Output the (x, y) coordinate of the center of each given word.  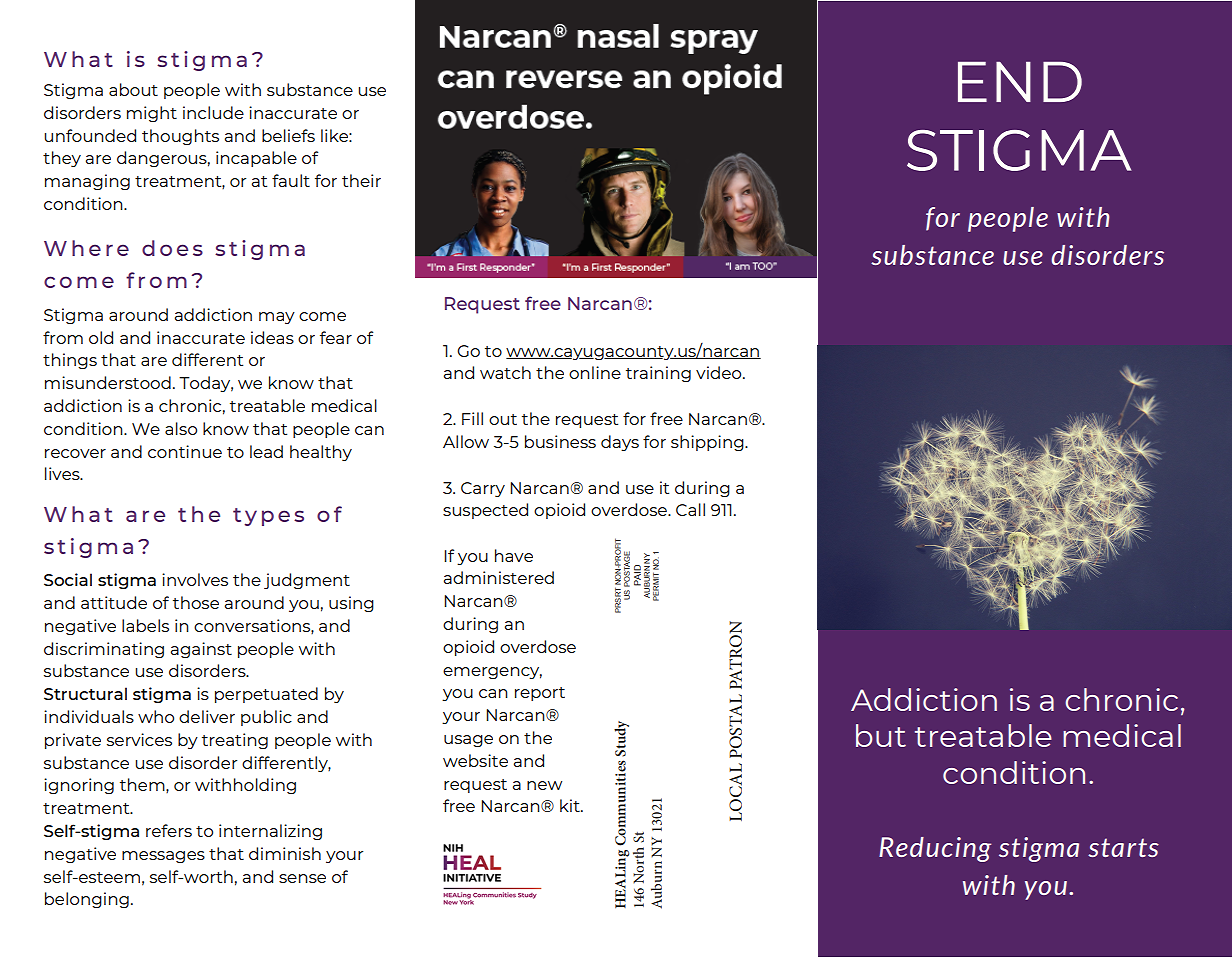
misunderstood (108, 382)
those (196, 602)
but (881, 735)
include (213, 112)
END (1020, 81)
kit (571, 805)
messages (163, 857)
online (595, 372)
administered (499, 577)
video (720, 372)
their (361, 180)
